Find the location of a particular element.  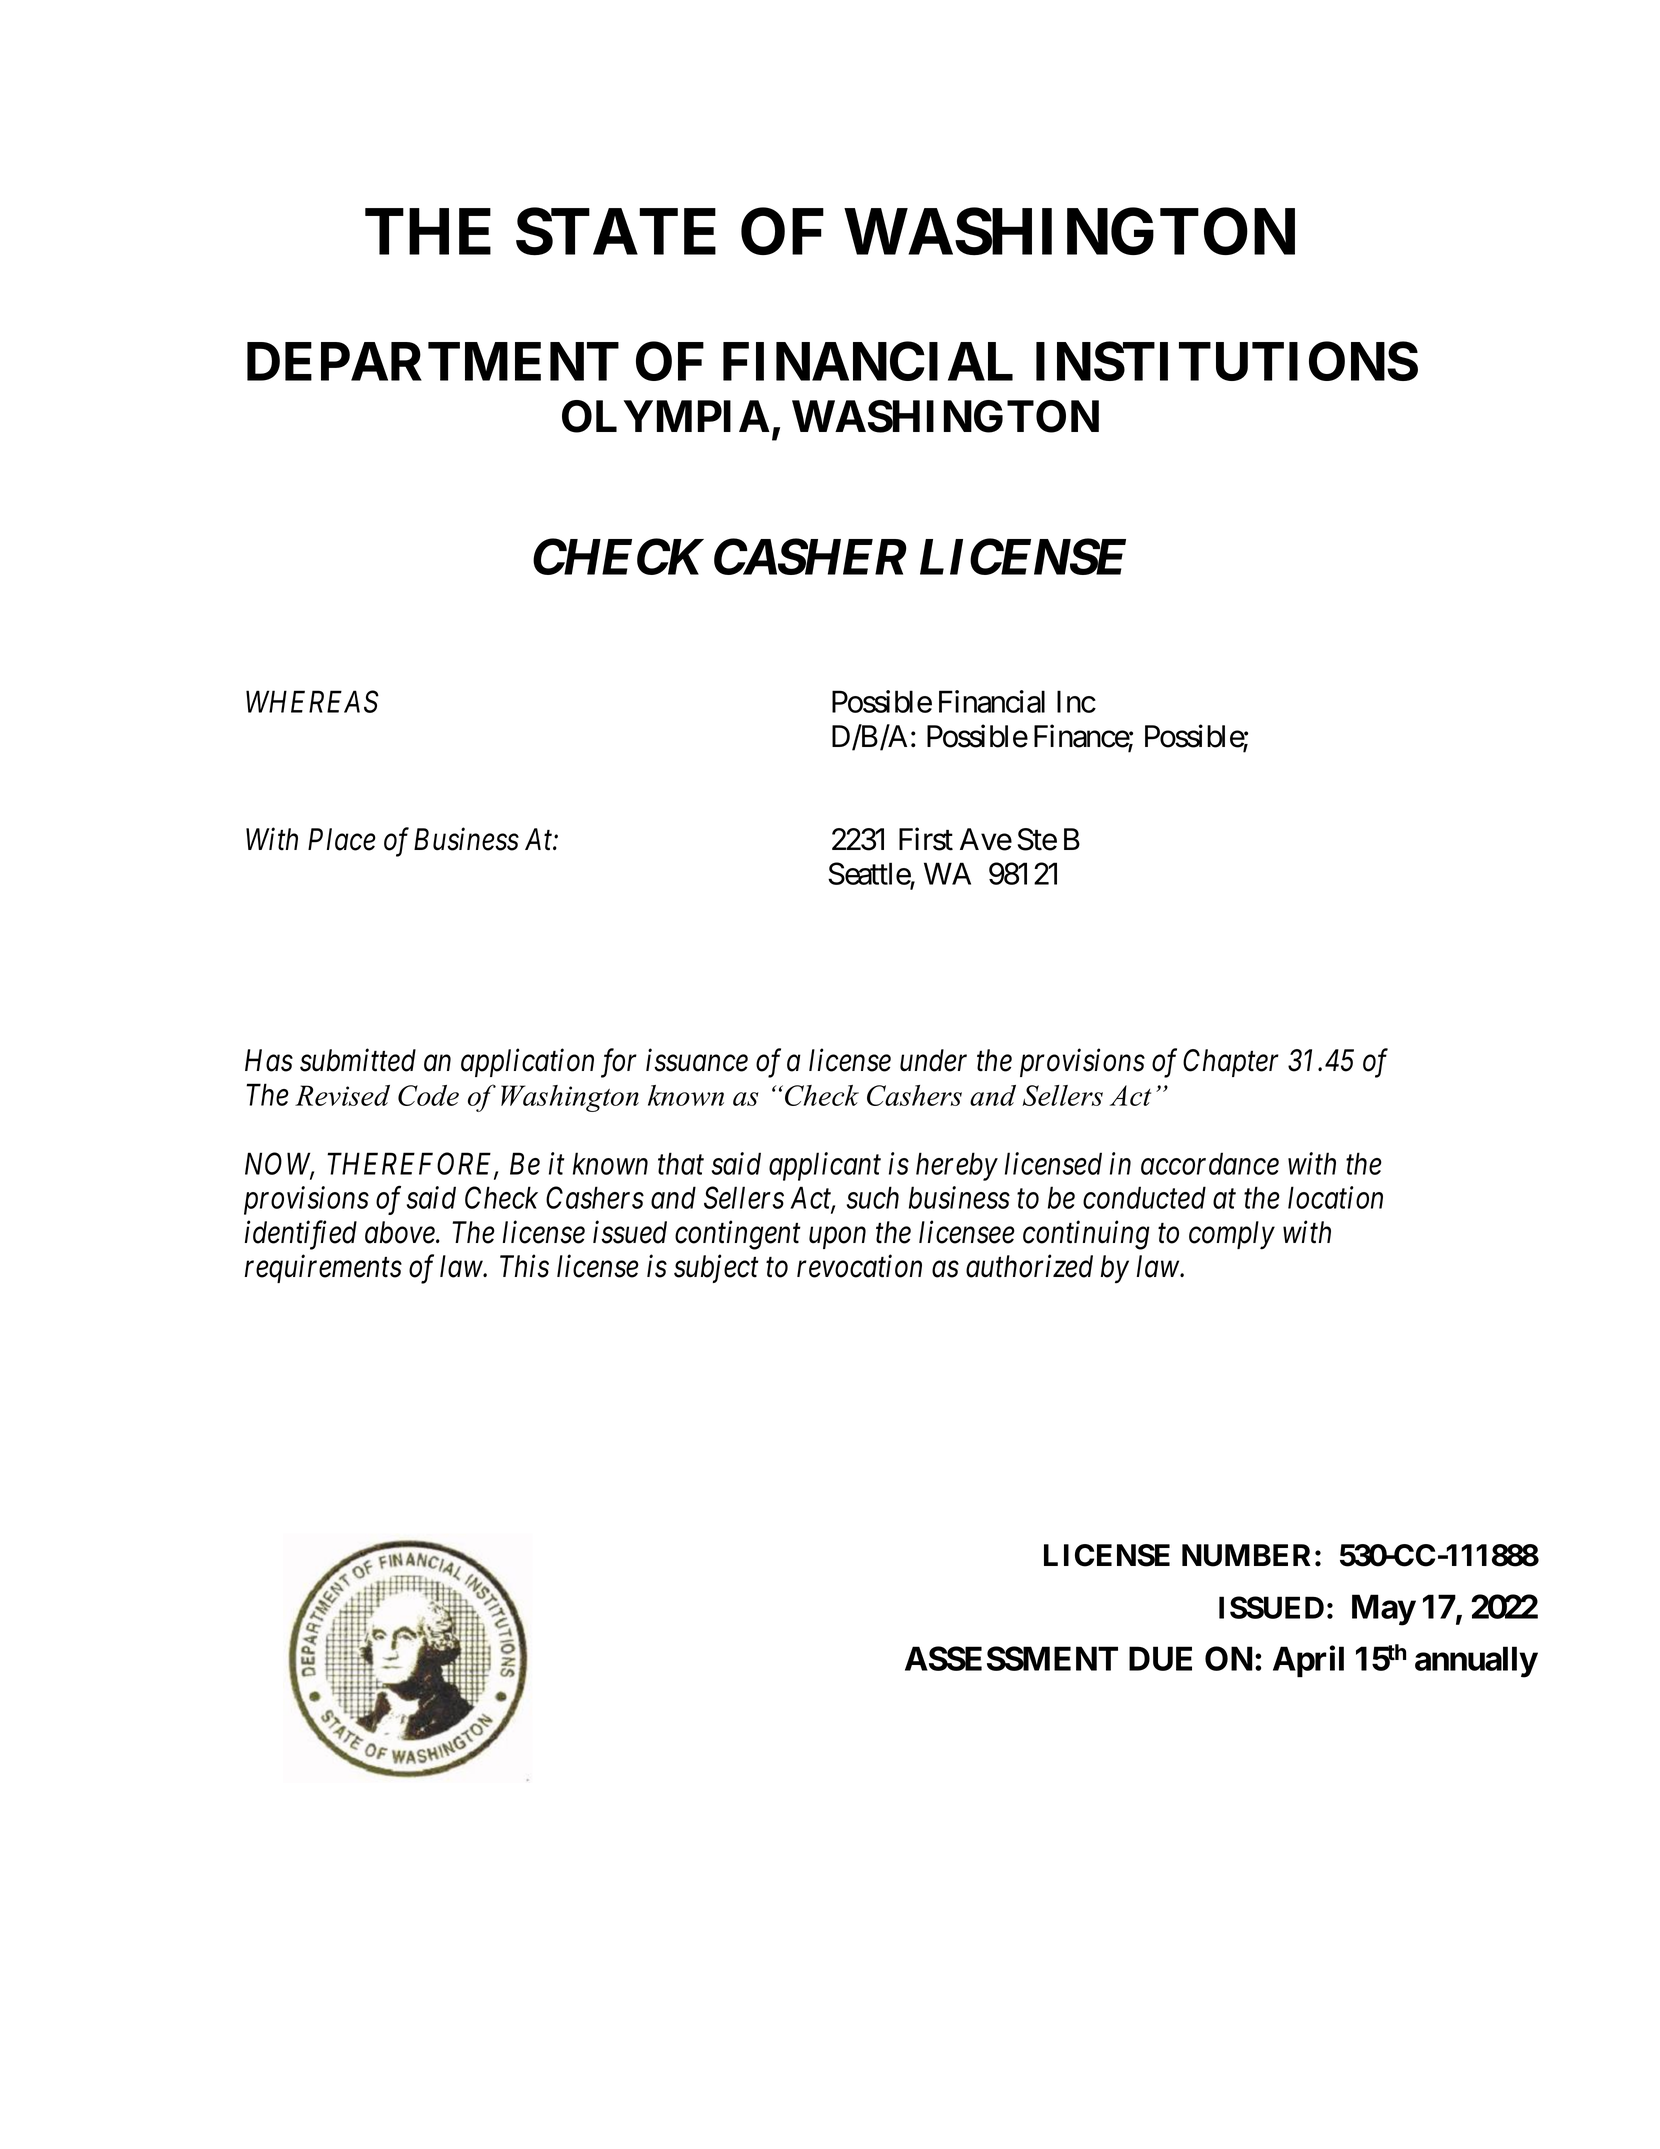

under is located at coordinates (933, 1060).
